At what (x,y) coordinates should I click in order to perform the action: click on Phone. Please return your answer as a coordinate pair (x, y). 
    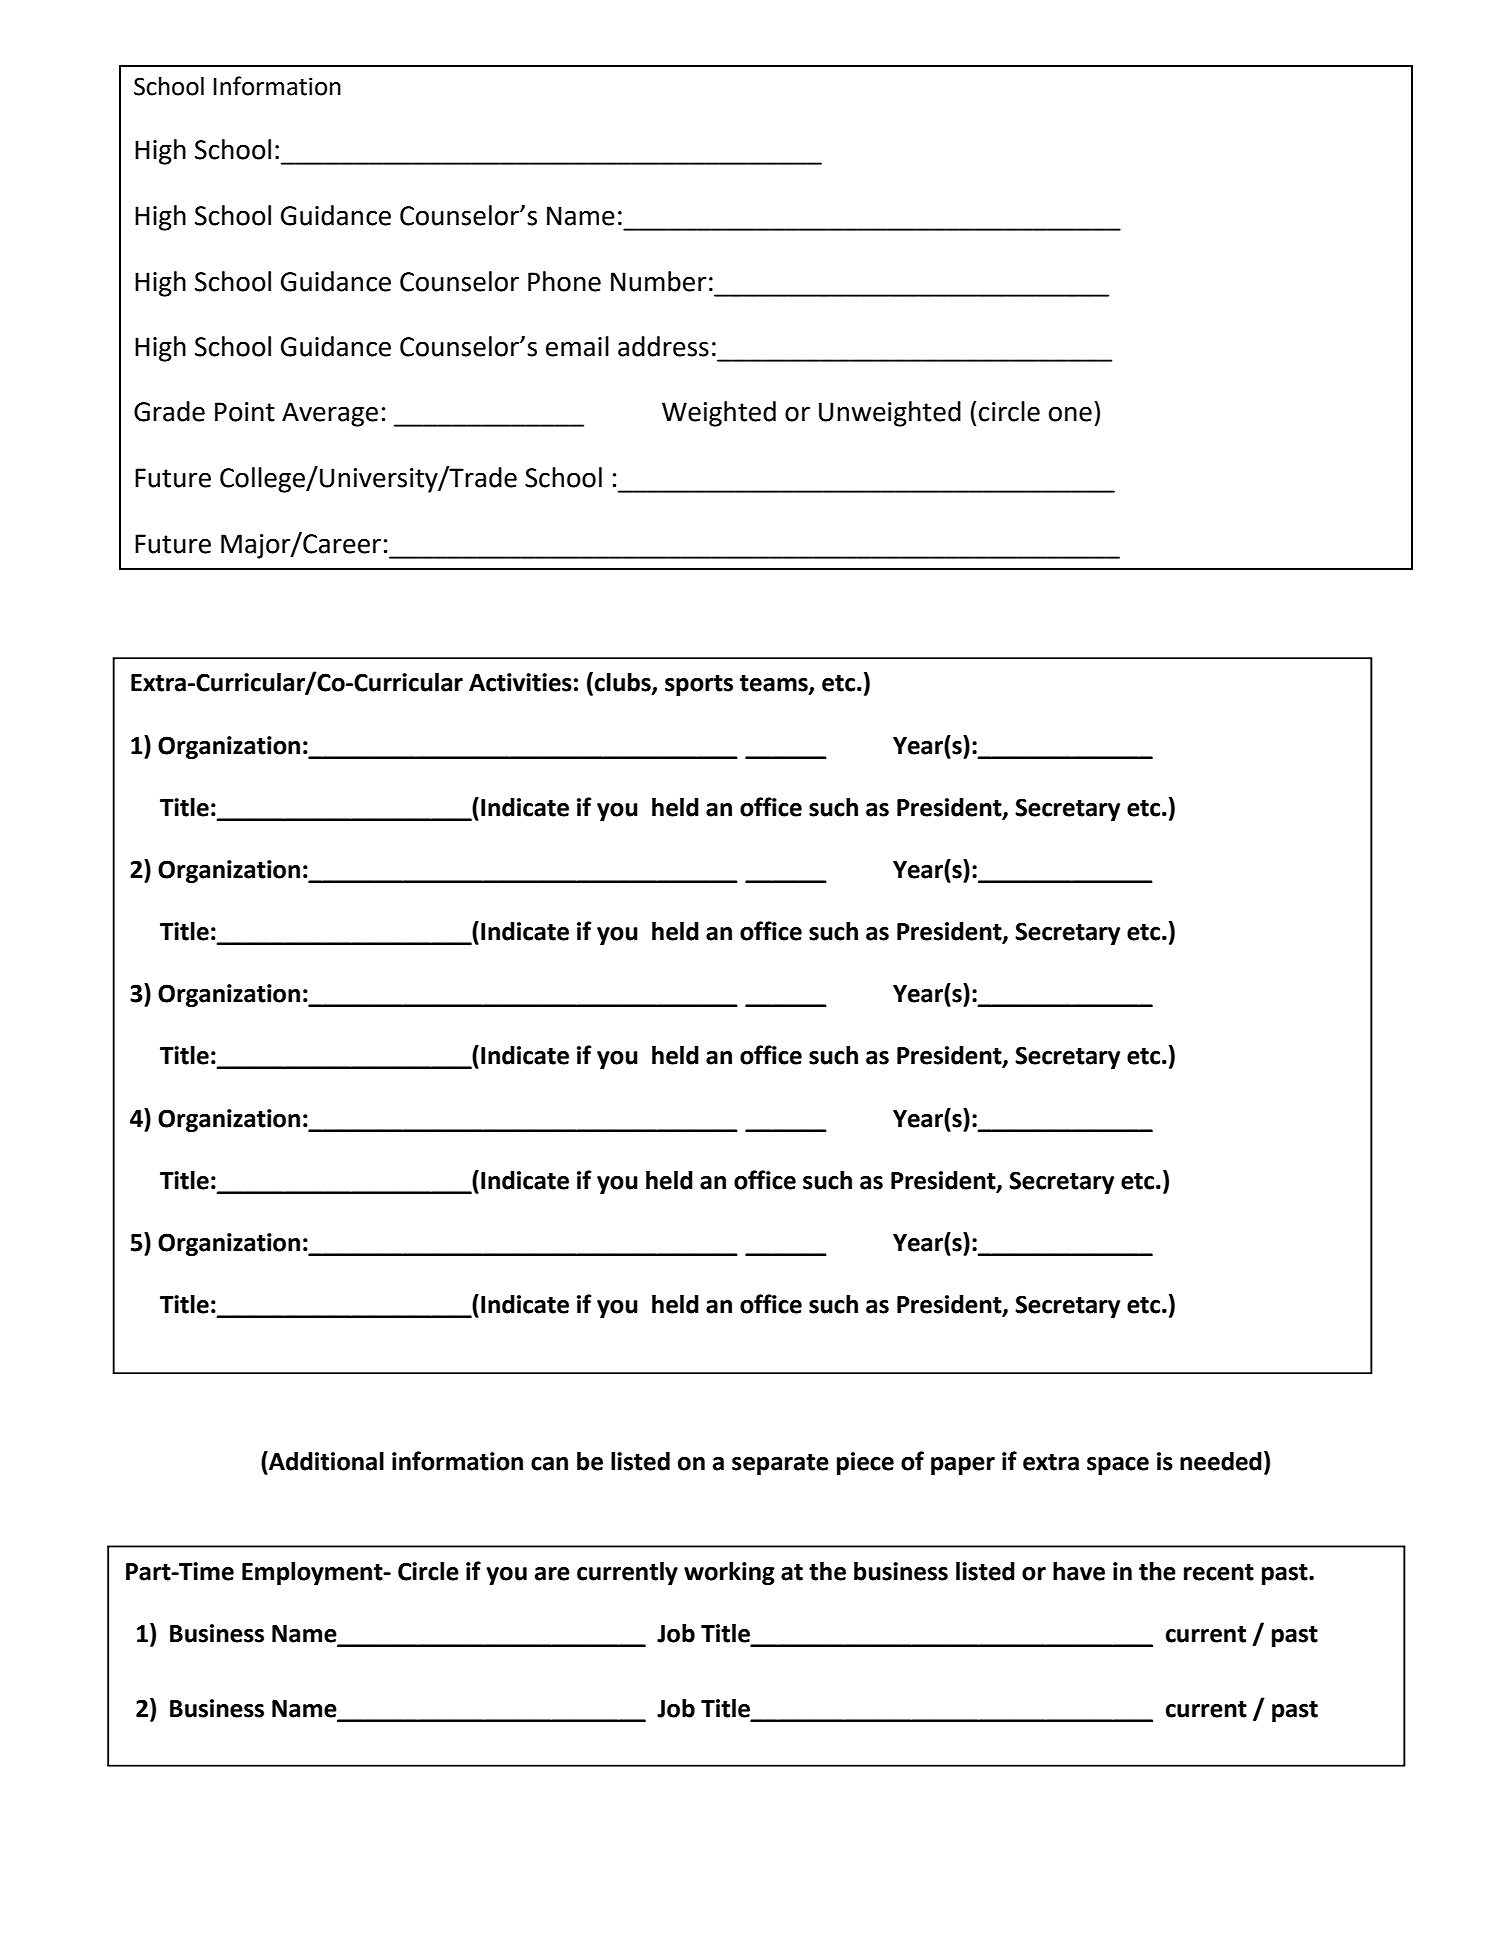
    Looking at the image, I should click on (564, 281).
